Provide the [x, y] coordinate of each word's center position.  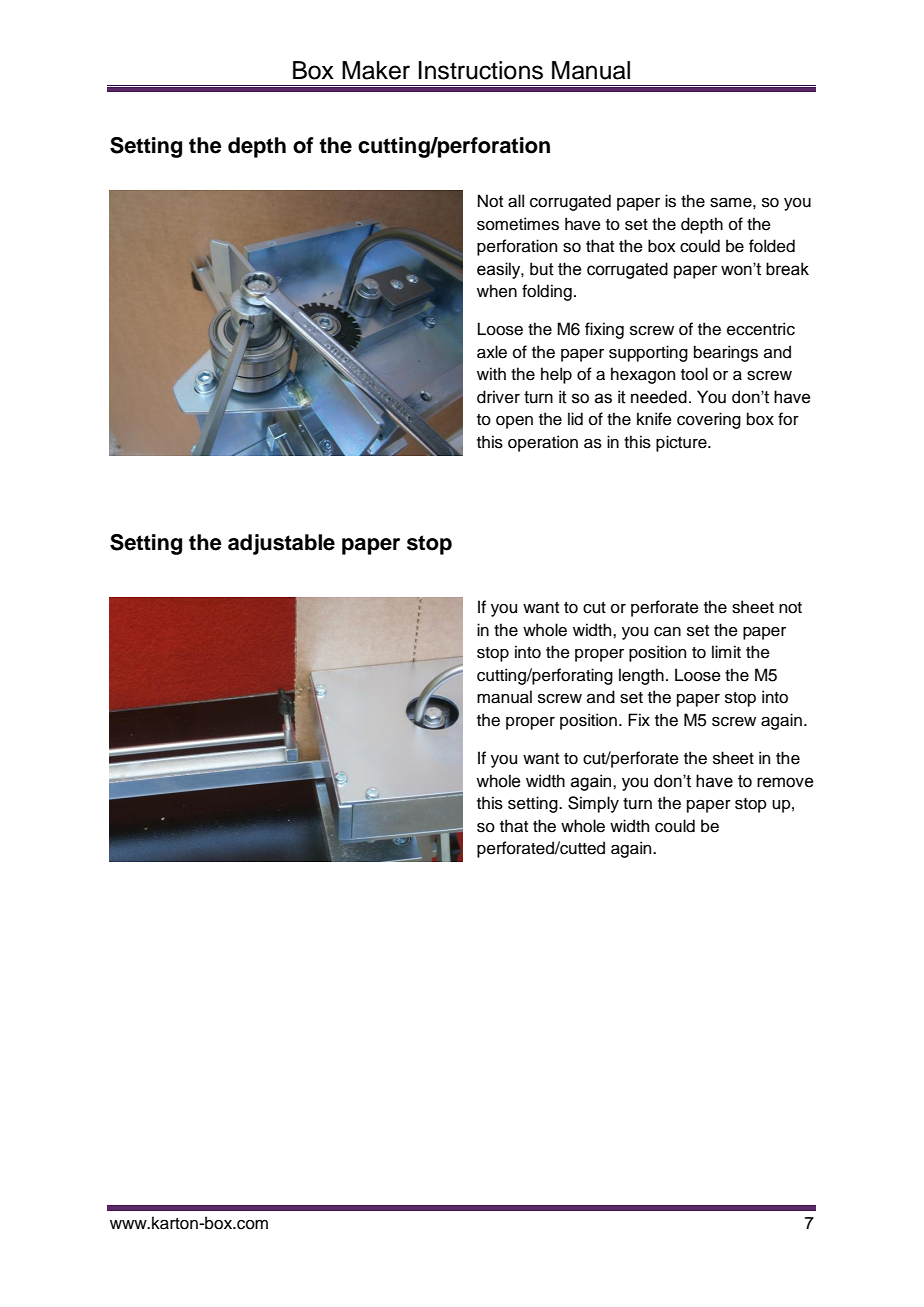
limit [726, 651]
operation [543, 443]
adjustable [281, 544]
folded [772, 246]
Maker [376, 70]
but [542, 269]
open [514, 422]
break [787, 269]
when [497, 291]
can [667, 632]
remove [785, 782]
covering [709, 420]
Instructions [481, 70]
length [641, 676]
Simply [593, 804]
